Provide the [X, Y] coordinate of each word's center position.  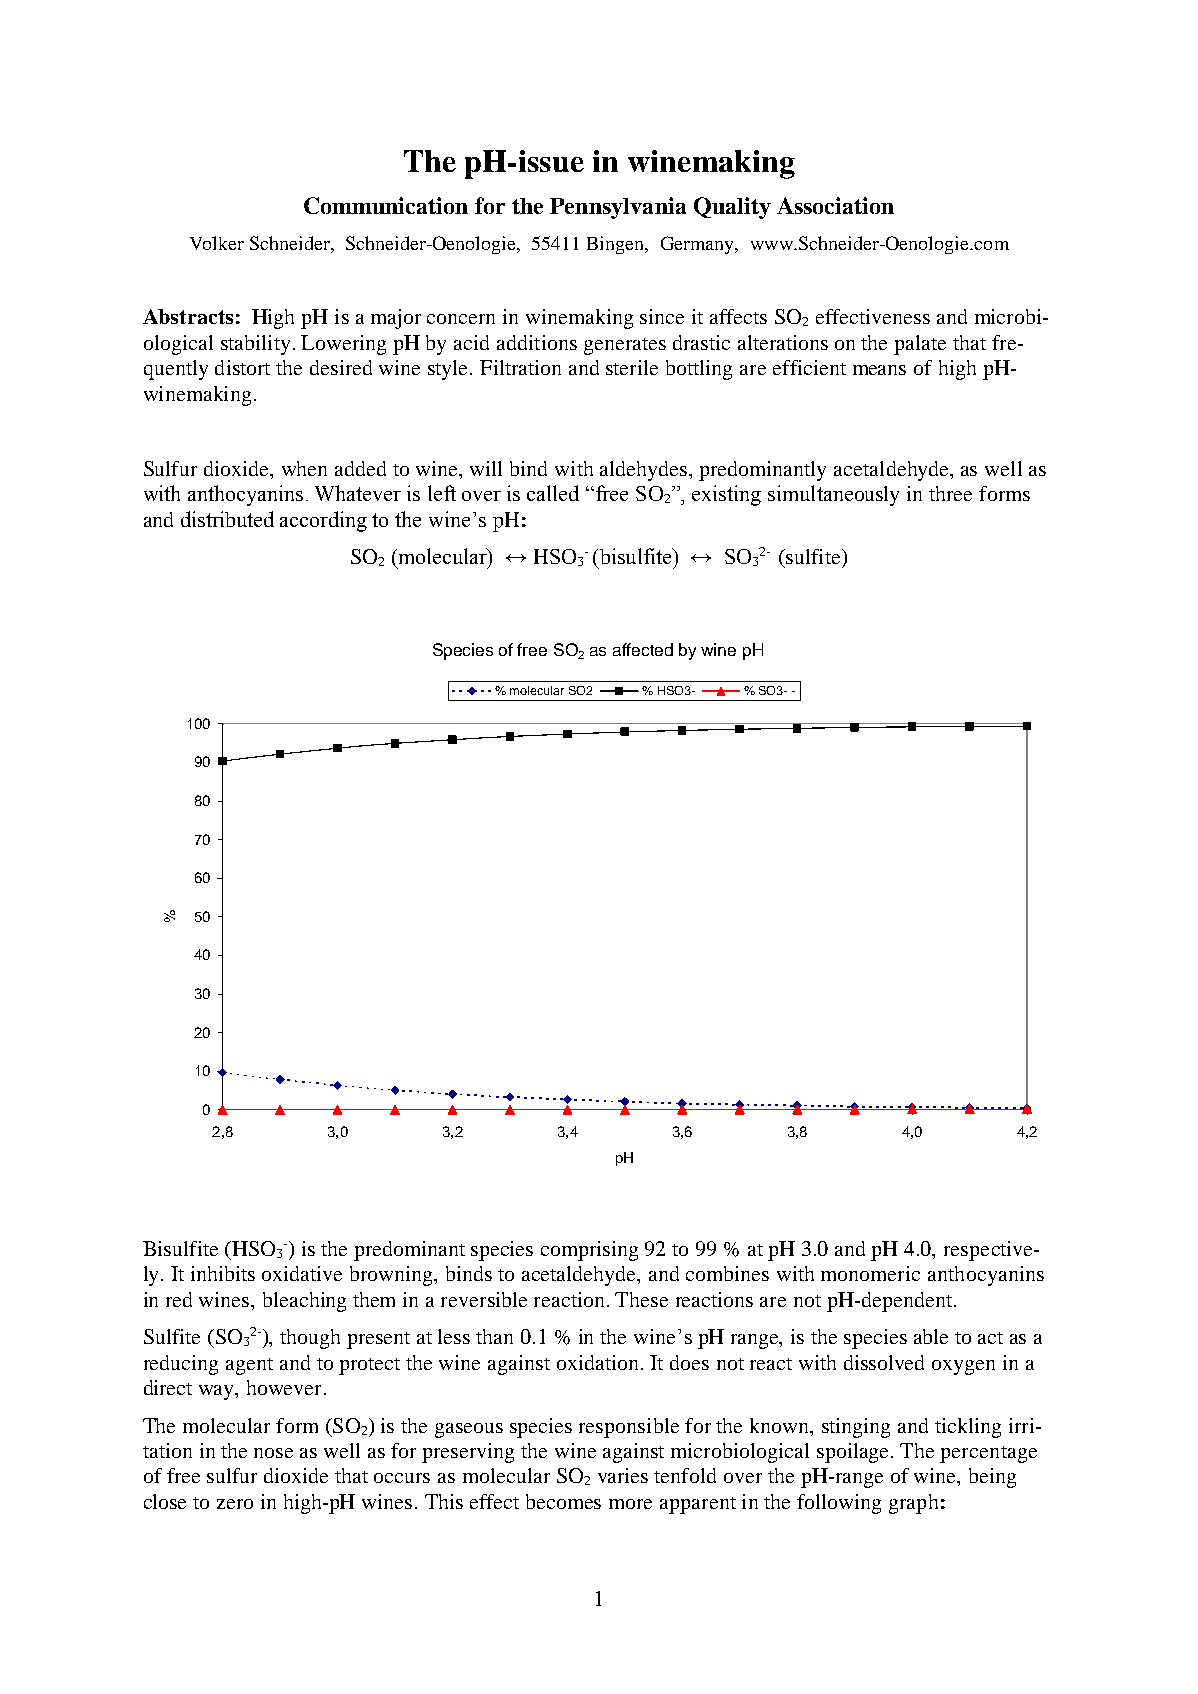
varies [623, 1475]
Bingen [617, 245]
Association [835, 205]
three [950, 493]
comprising [589, 1251]
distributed [227, 519]
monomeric [870, 1273]
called [553, 493]
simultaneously [833, 495]
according [323, 521]
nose [273, 1453]
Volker [217, 243]
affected [643, 649]
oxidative [302, 1273]
